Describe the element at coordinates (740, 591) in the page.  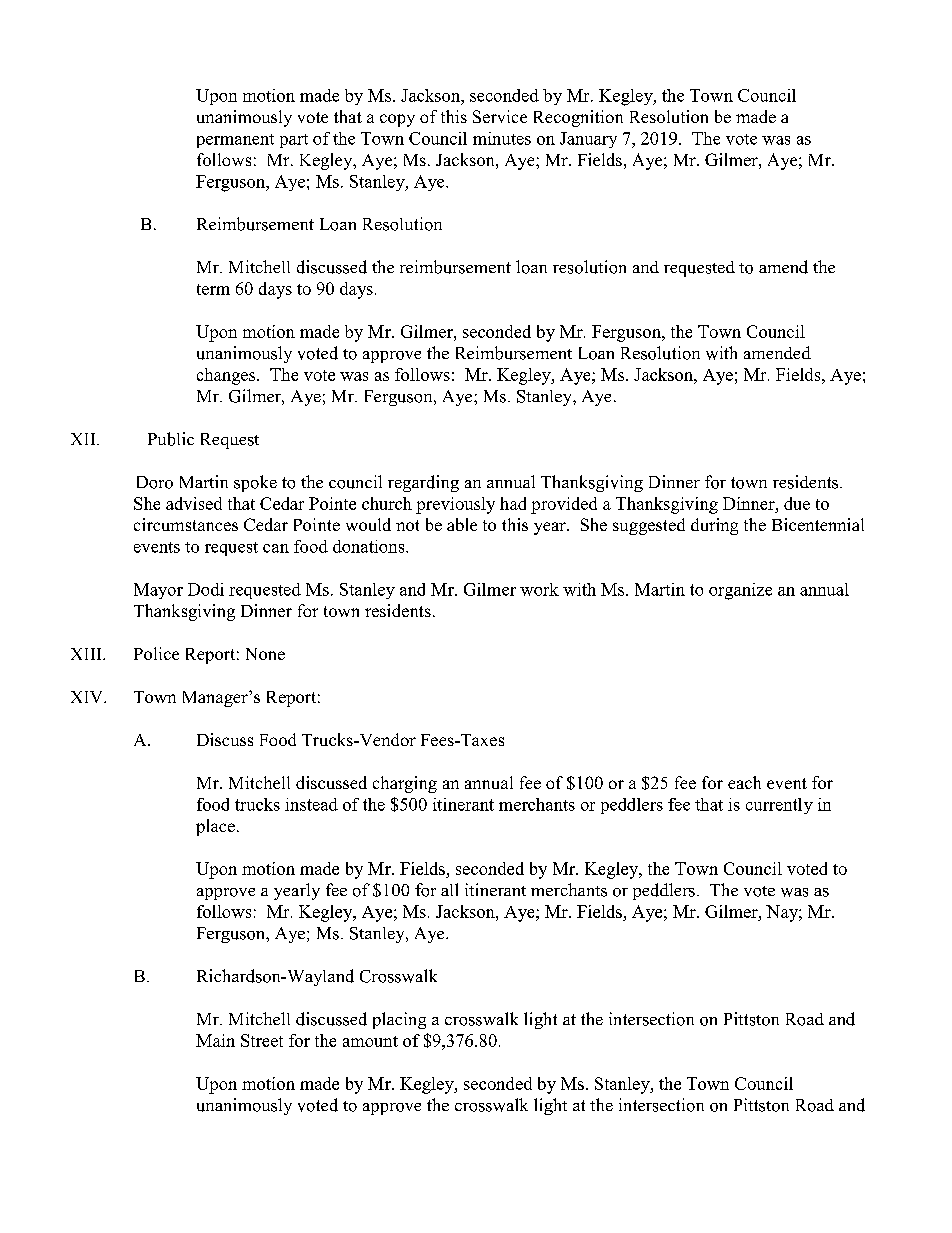
I see `organize` at that location.
